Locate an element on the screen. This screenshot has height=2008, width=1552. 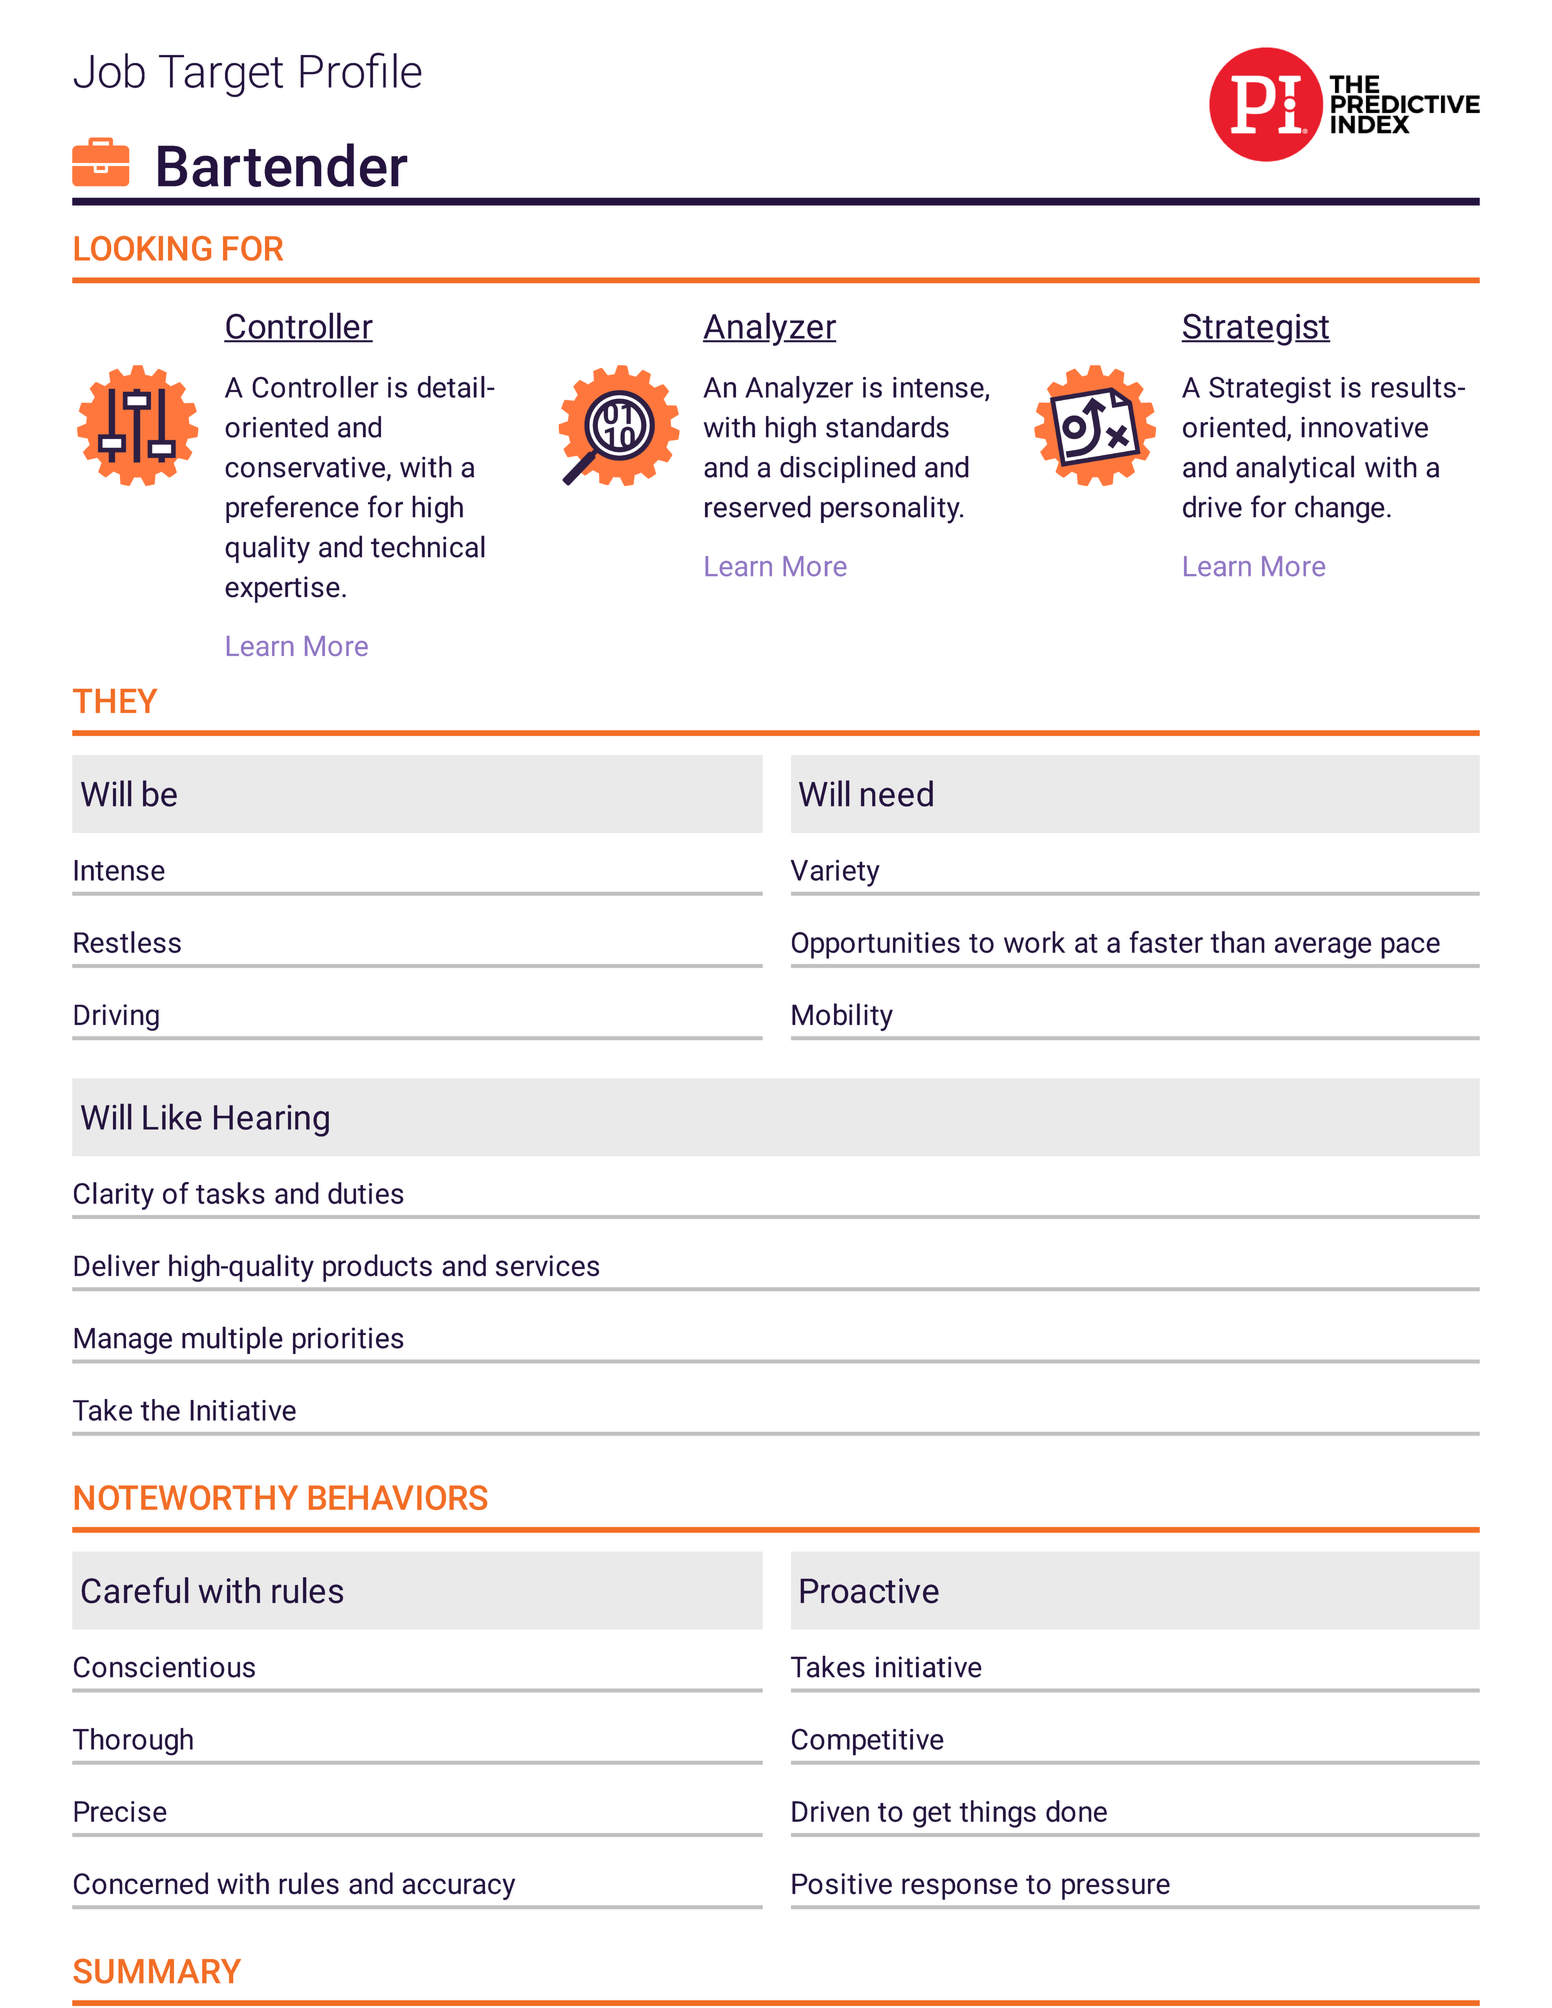
Hearing is located at coordinates (271, 1121).
